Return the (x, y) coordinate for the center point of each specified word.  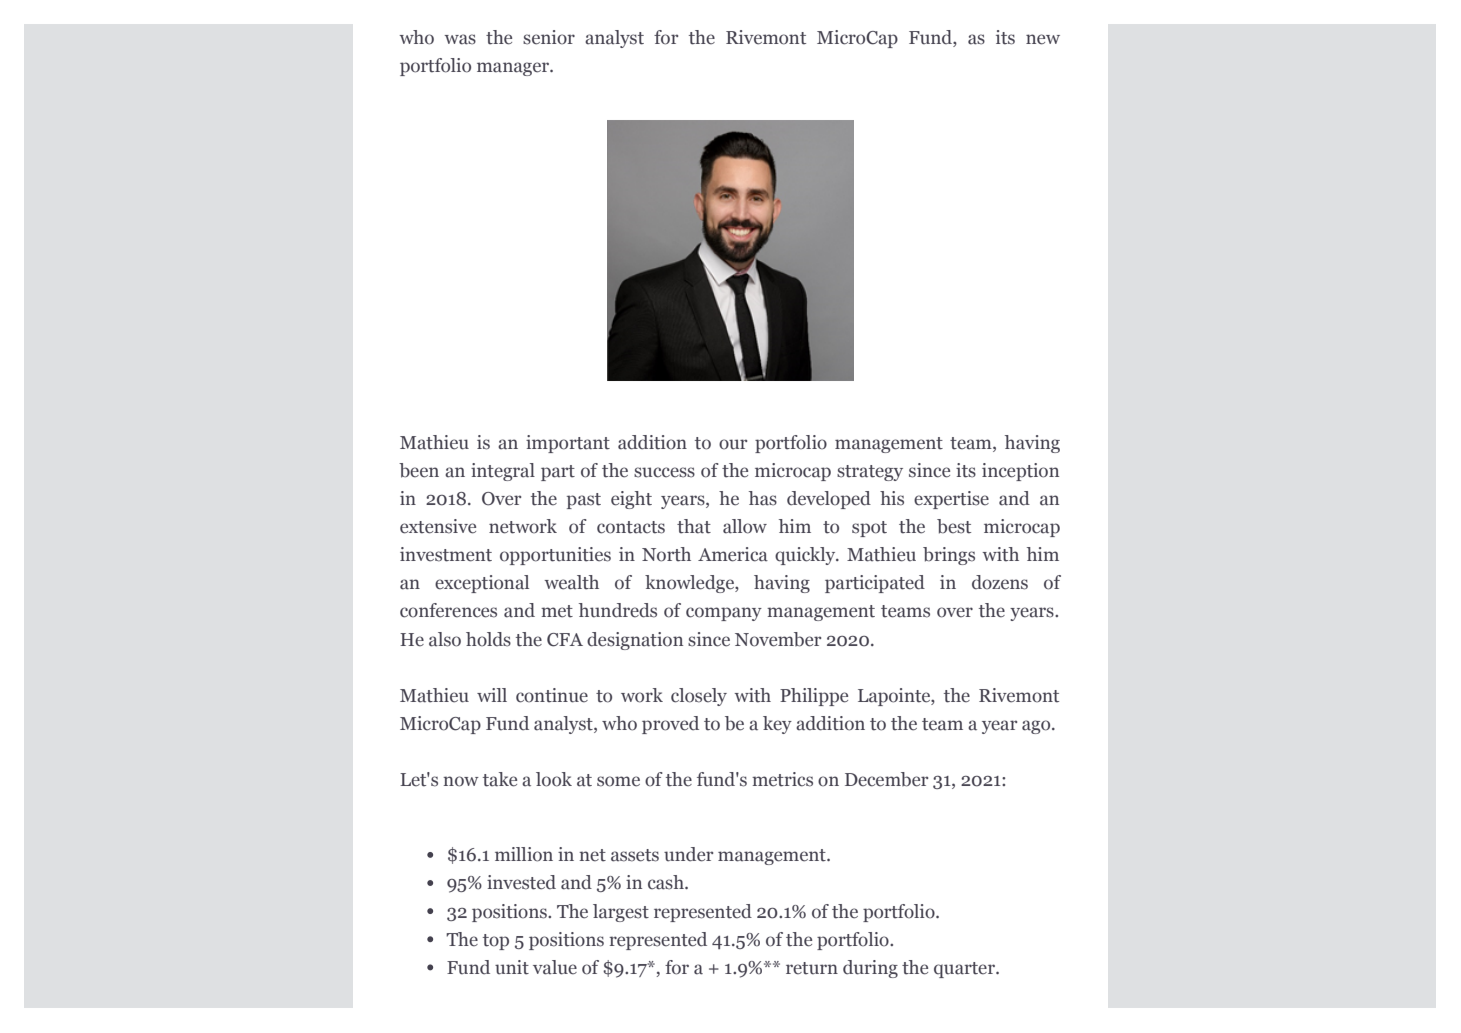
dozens (1000, 582)
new (1043, 39)
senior (549, 37)
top (496, 942)
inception (1020, 472)
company (724, 614)
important (568, 444)
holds (488, 639)
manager (514, 69)
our (733, 444)
